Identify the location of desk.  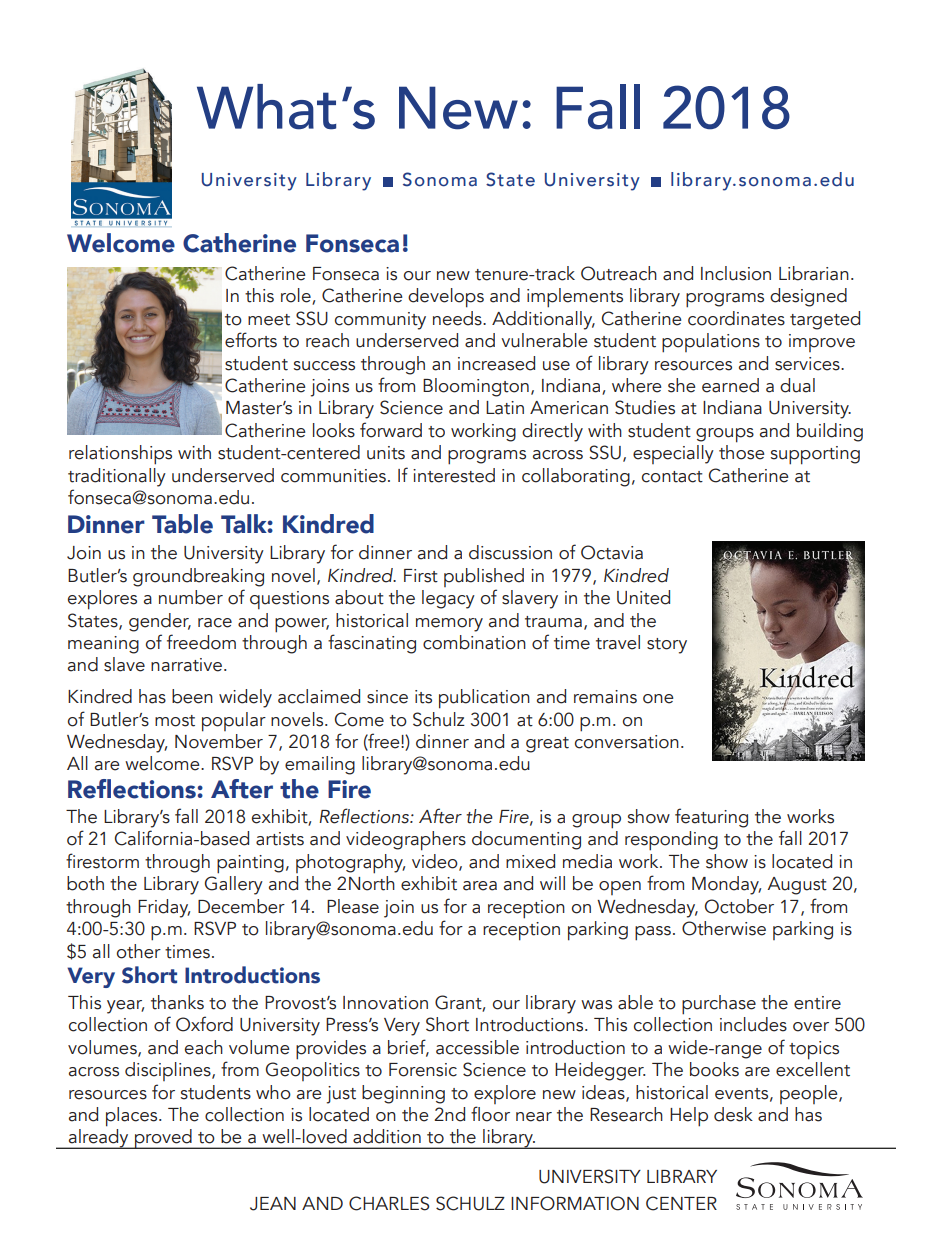
(733, 1114).
